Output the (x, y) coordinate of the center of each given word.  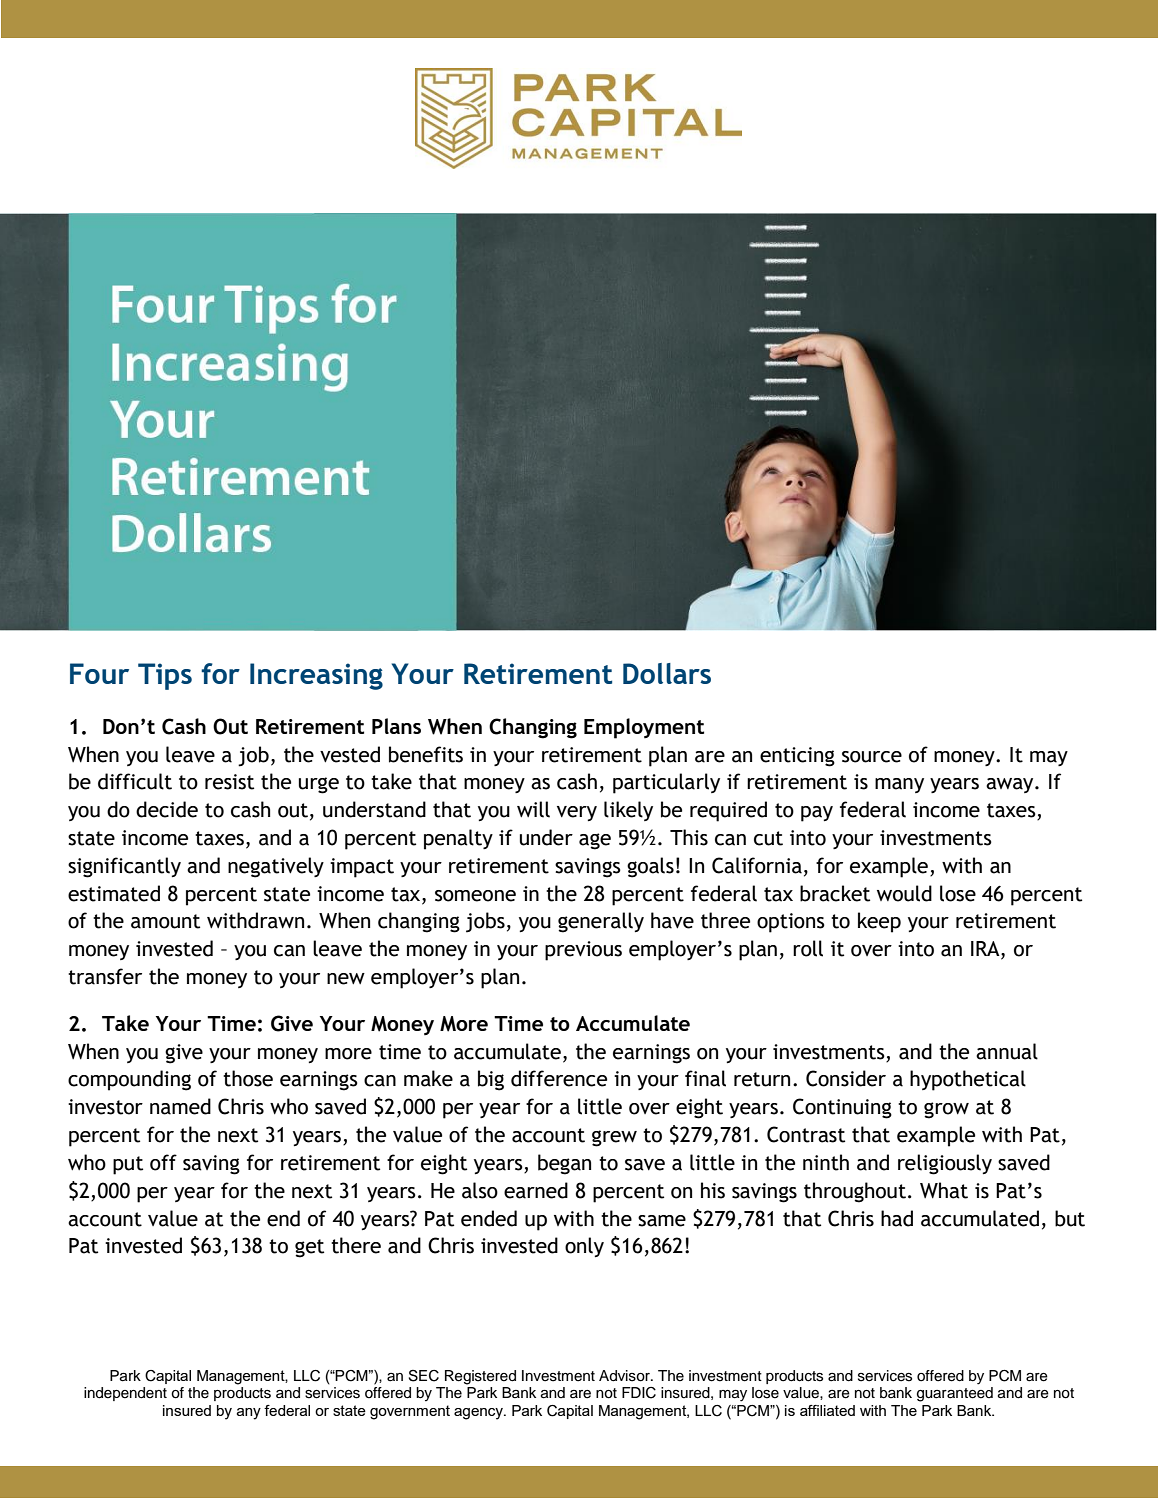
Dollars (667, 673)
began (564, 1164)
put (128, 1165)
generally (601, 922)
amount (165, 921)
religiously (945, 1164)
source (872, 757)
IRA (986, 950)
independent (125, 1394)
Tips (165, 676)
